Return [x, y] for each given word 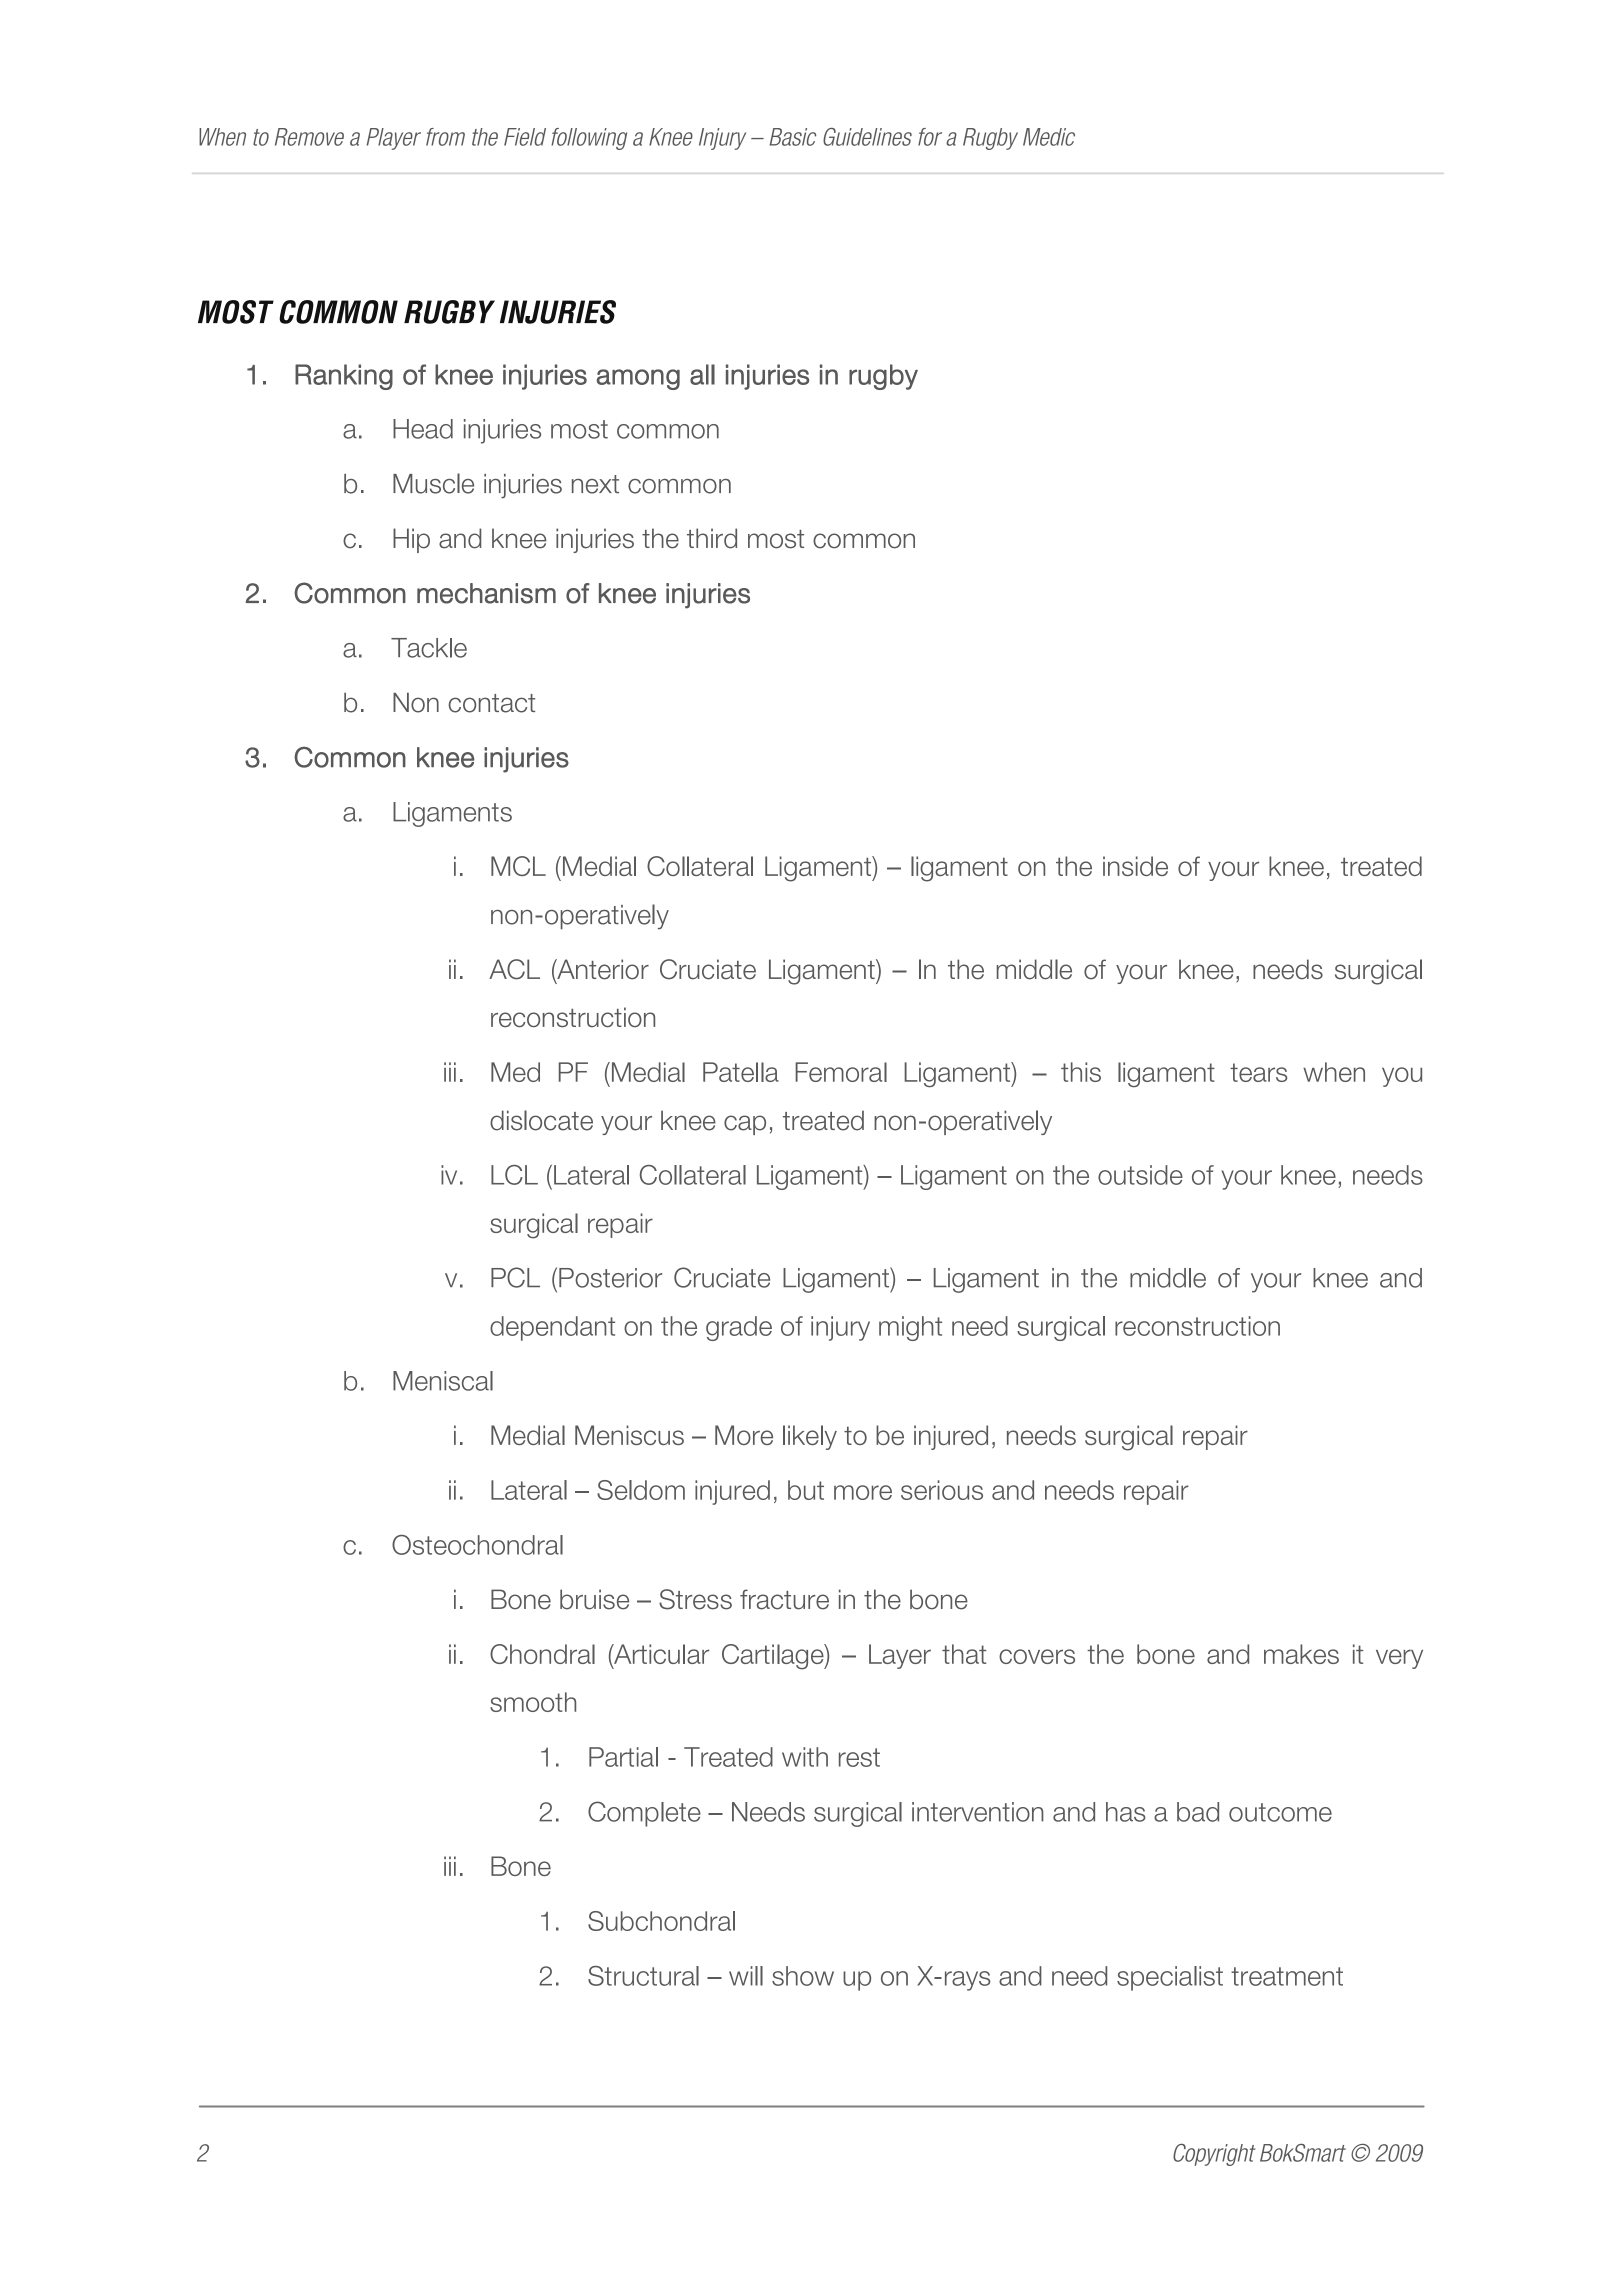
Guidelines [867, 137]
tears [1258, 1072]
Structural [643, 1976]
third [712, 538]
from [445, 137]
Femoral [841, 1072]
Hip [411, 540]
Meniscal [443, 1381]
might [910, 1328]
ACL [514, 969]
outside [1140, 1175]
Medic [1049, 137]
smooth [533, 1702]
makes [1301, 1654]
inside [1135, 866]
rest [859, 1757]
